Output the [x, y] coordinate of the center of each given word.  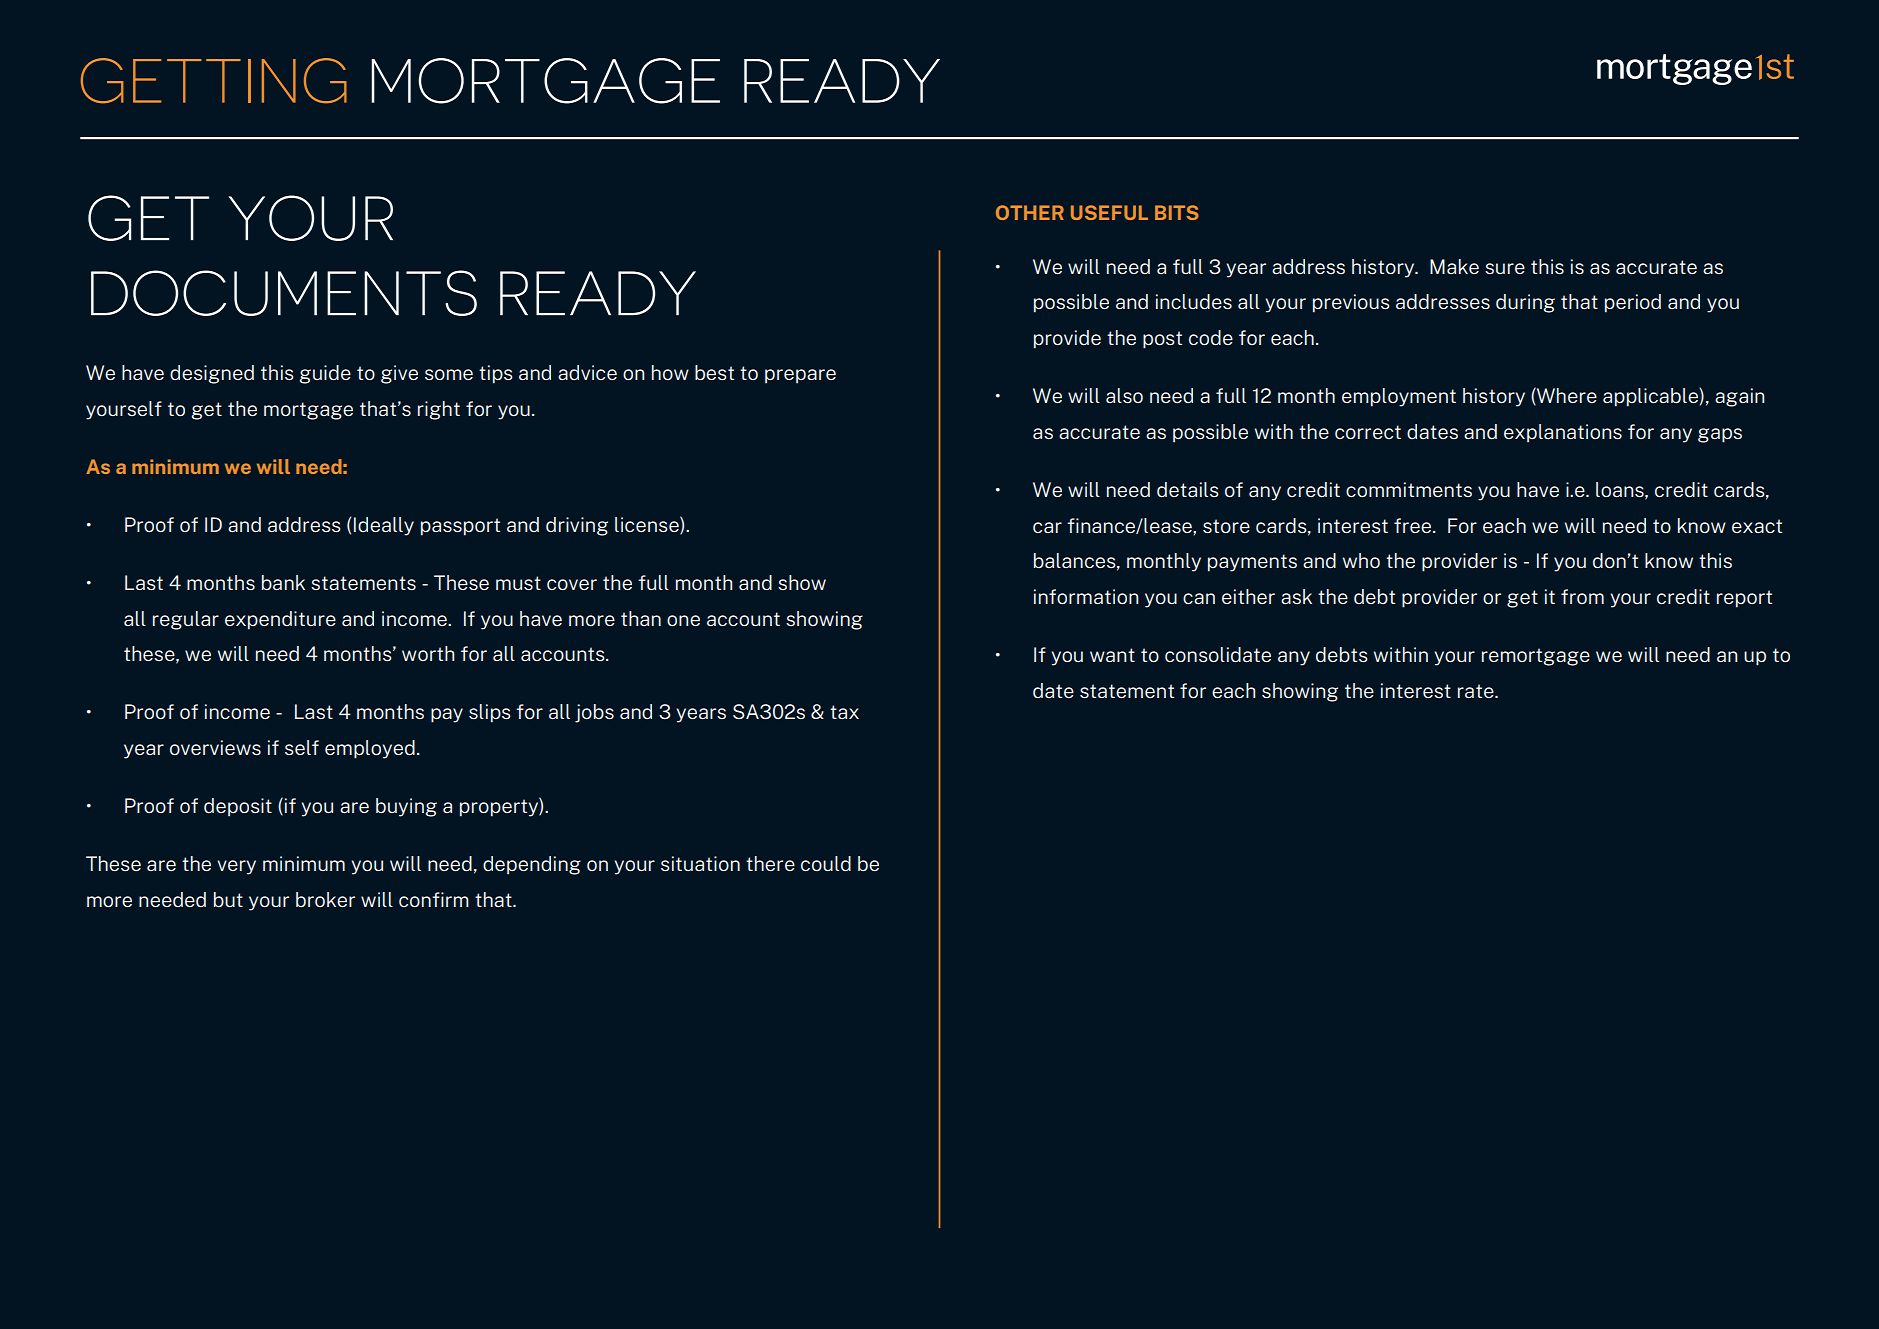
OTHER [1030, 212]
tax [844, 712]
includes [1194, 301]
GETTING [214, 81]
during [1525, 303]
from [1582, 596]
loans [1621, 490]
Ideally [384, 526]
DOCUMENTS [284, 293]
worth [428, 653]
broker [325, 899]
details [1188, 489]
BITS [1177, 212]
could [826, 863]
